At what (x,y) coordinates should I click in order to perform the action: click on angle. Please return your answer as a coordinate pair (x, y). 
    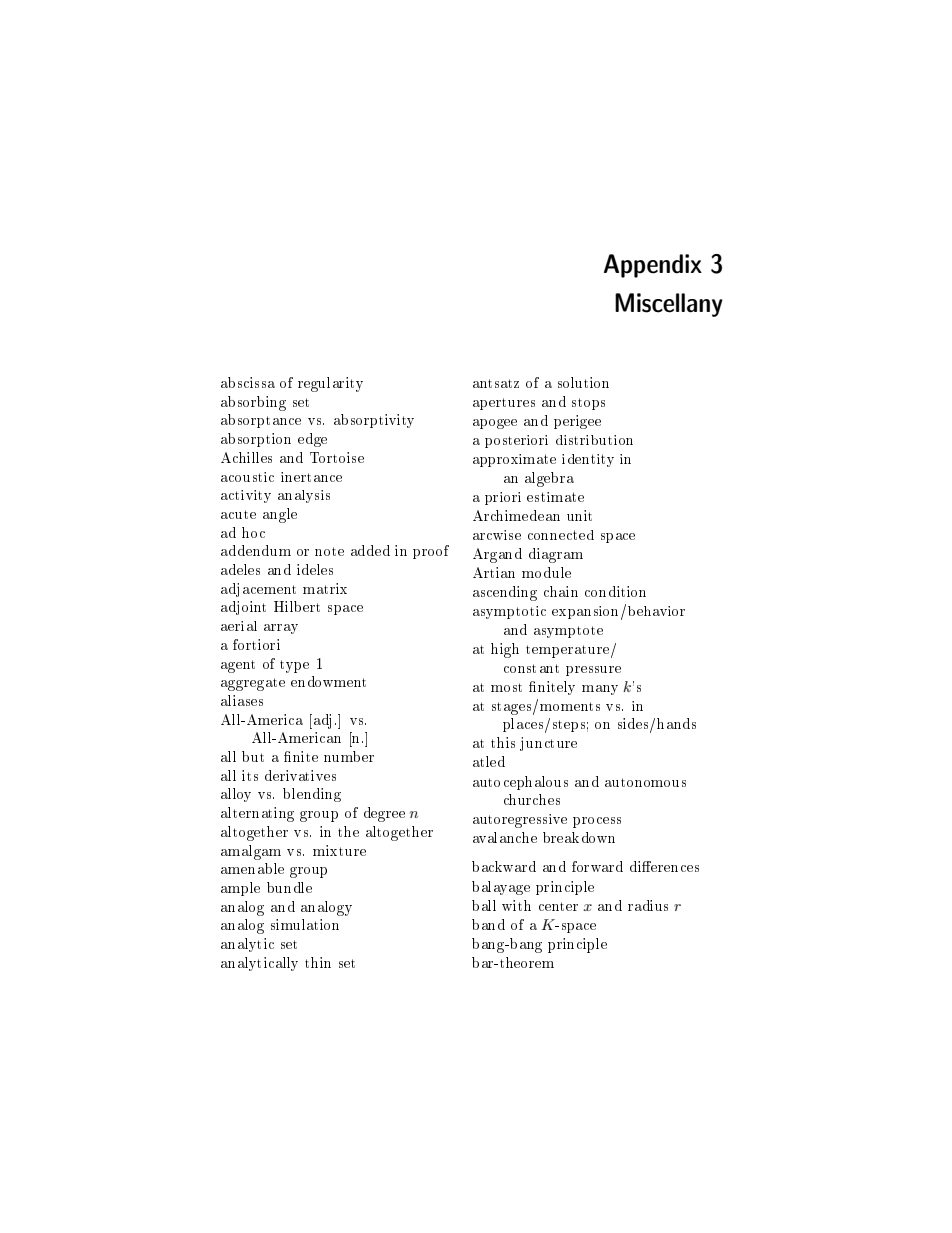
    Looking at the image, I should click on (280, 515).
